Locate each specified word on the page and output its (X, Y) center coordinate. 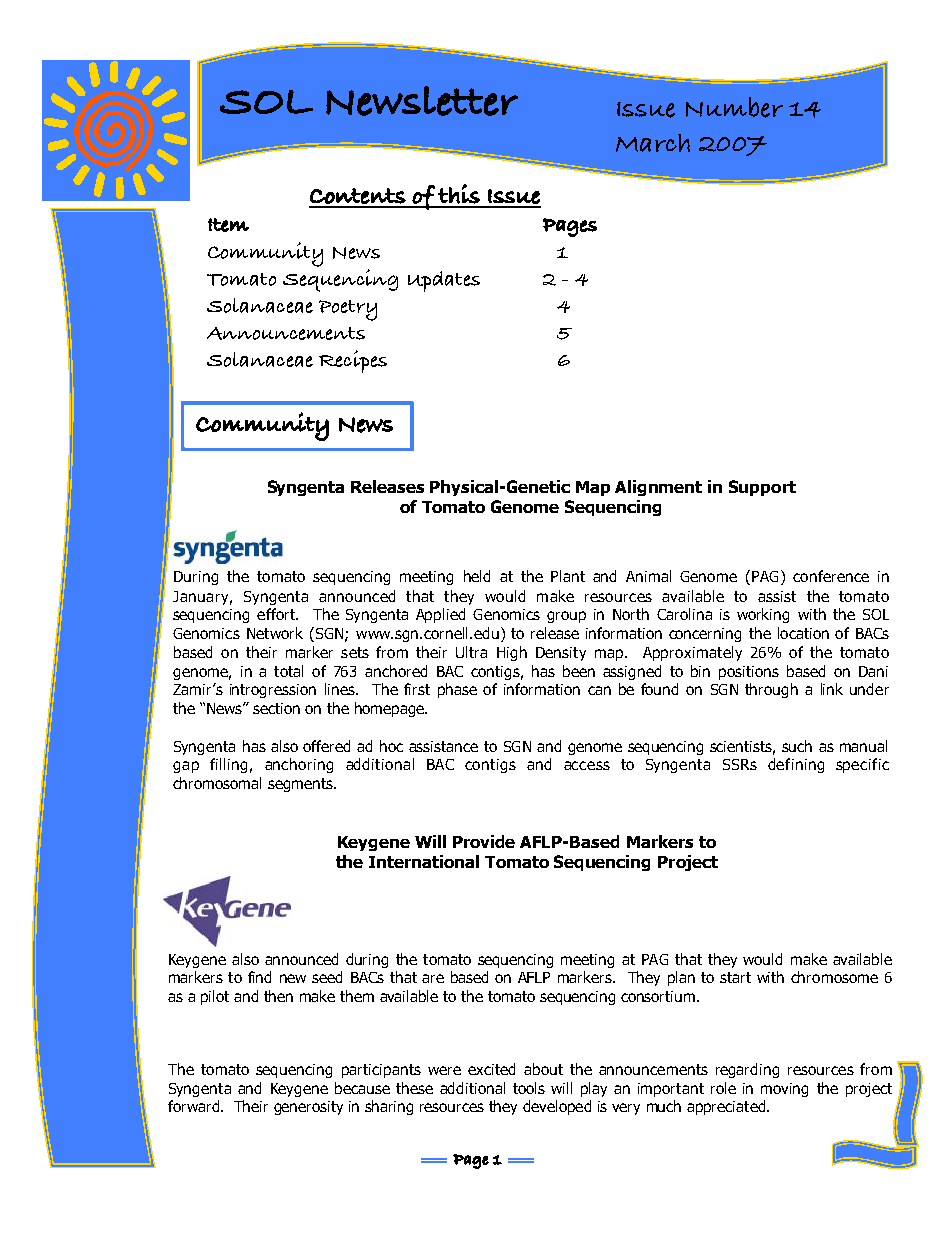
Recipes (353, 361)
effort (277, 614)
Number (734, 107)
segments (301, 785)
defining (796, 765)
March (653, 143)
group (566, 617)
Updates (444, 281)
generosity (308, 1108)
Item (228, 225)
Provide (484, 841)
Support (762, 488)
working (763, 615)
